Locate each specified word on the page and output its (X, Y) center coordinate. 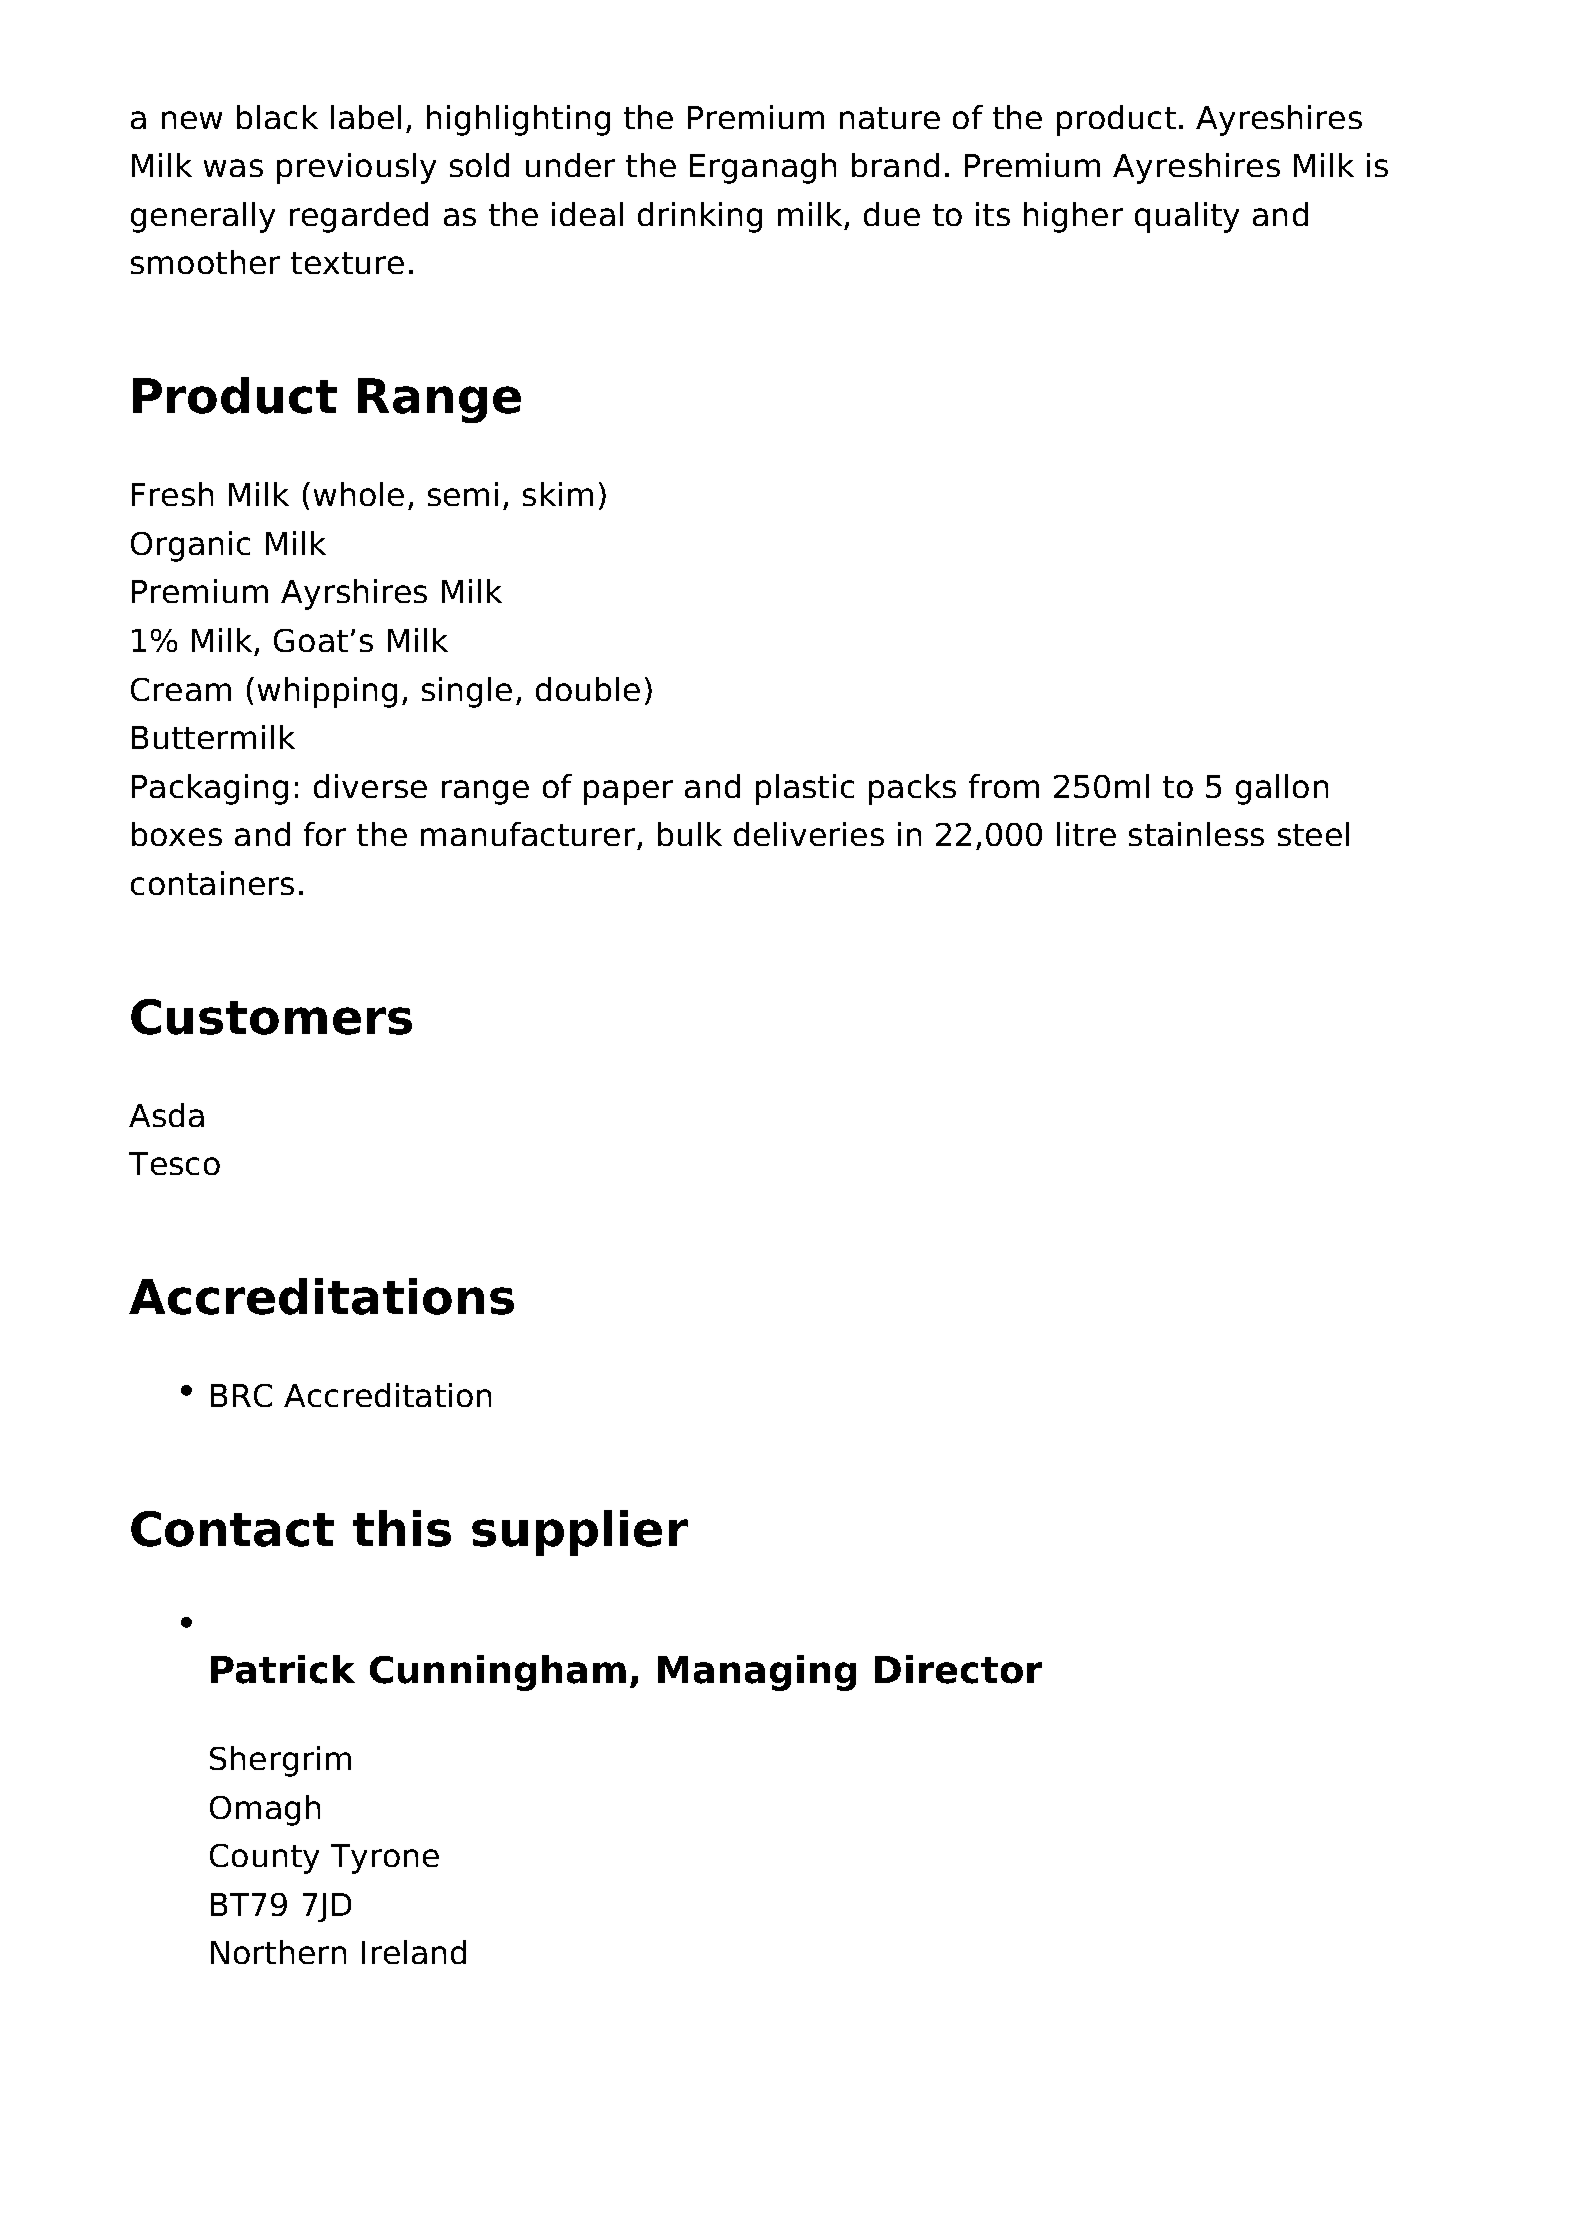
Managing (757, 1673)
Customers (271, 1017)
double (588, 689)
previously (356, 168)
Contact (232, 1529)
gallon (1282, 789)
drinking (700, 217)
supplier (580, 1533)
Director (958, 1669)
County (264, 1859)
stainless (1196, 834)
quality (1187, 217)
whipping (327, 692)
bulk (690, 834)
